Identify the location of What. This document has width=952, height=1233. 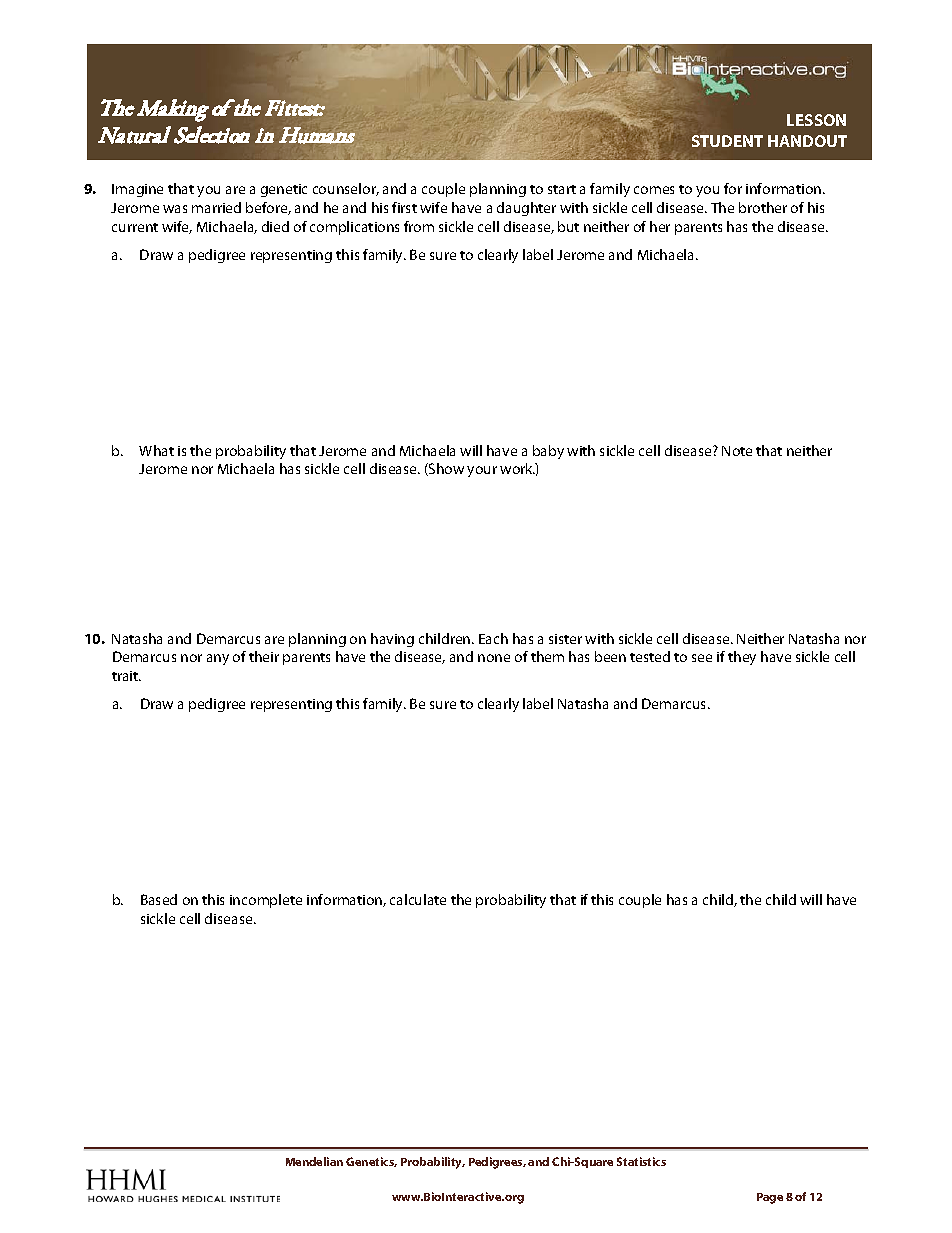
(156, 450).
